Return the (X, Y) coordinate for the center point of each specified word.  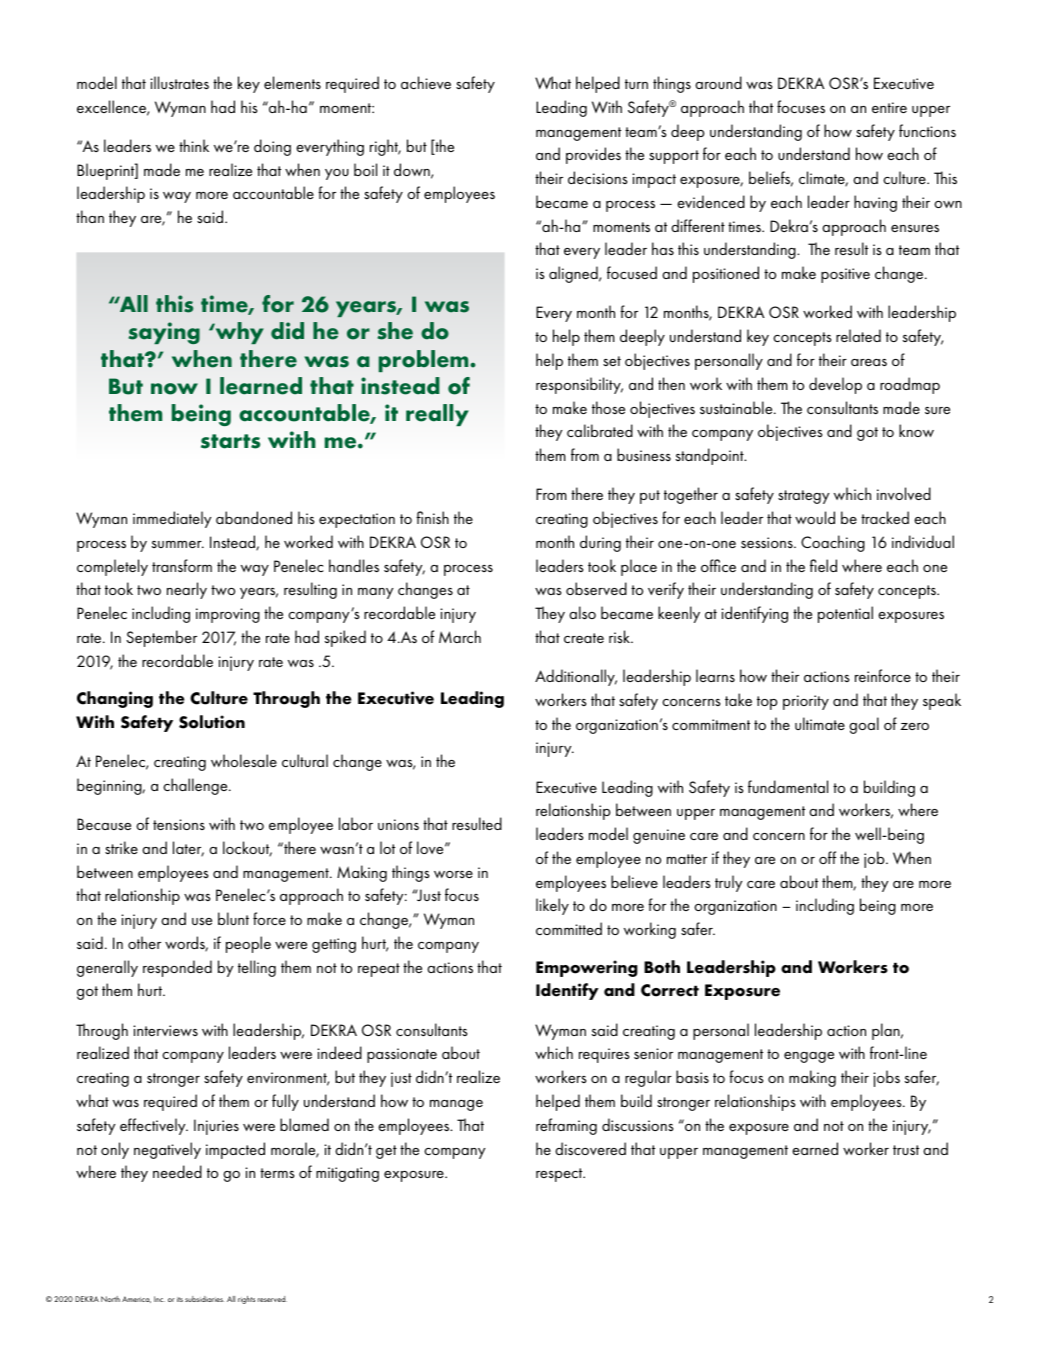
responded (177, 968)
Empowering (587, 968)
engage (809, 1057)
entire (889, 107)
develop (835, 385)
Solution (212, 722)
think (194, 145)
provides (593, 155)
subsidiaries (204, 1299)
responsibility (579, 385)
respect (560, 1175)
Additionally (576, 677)
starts (230, 441)
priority (806, 702)
